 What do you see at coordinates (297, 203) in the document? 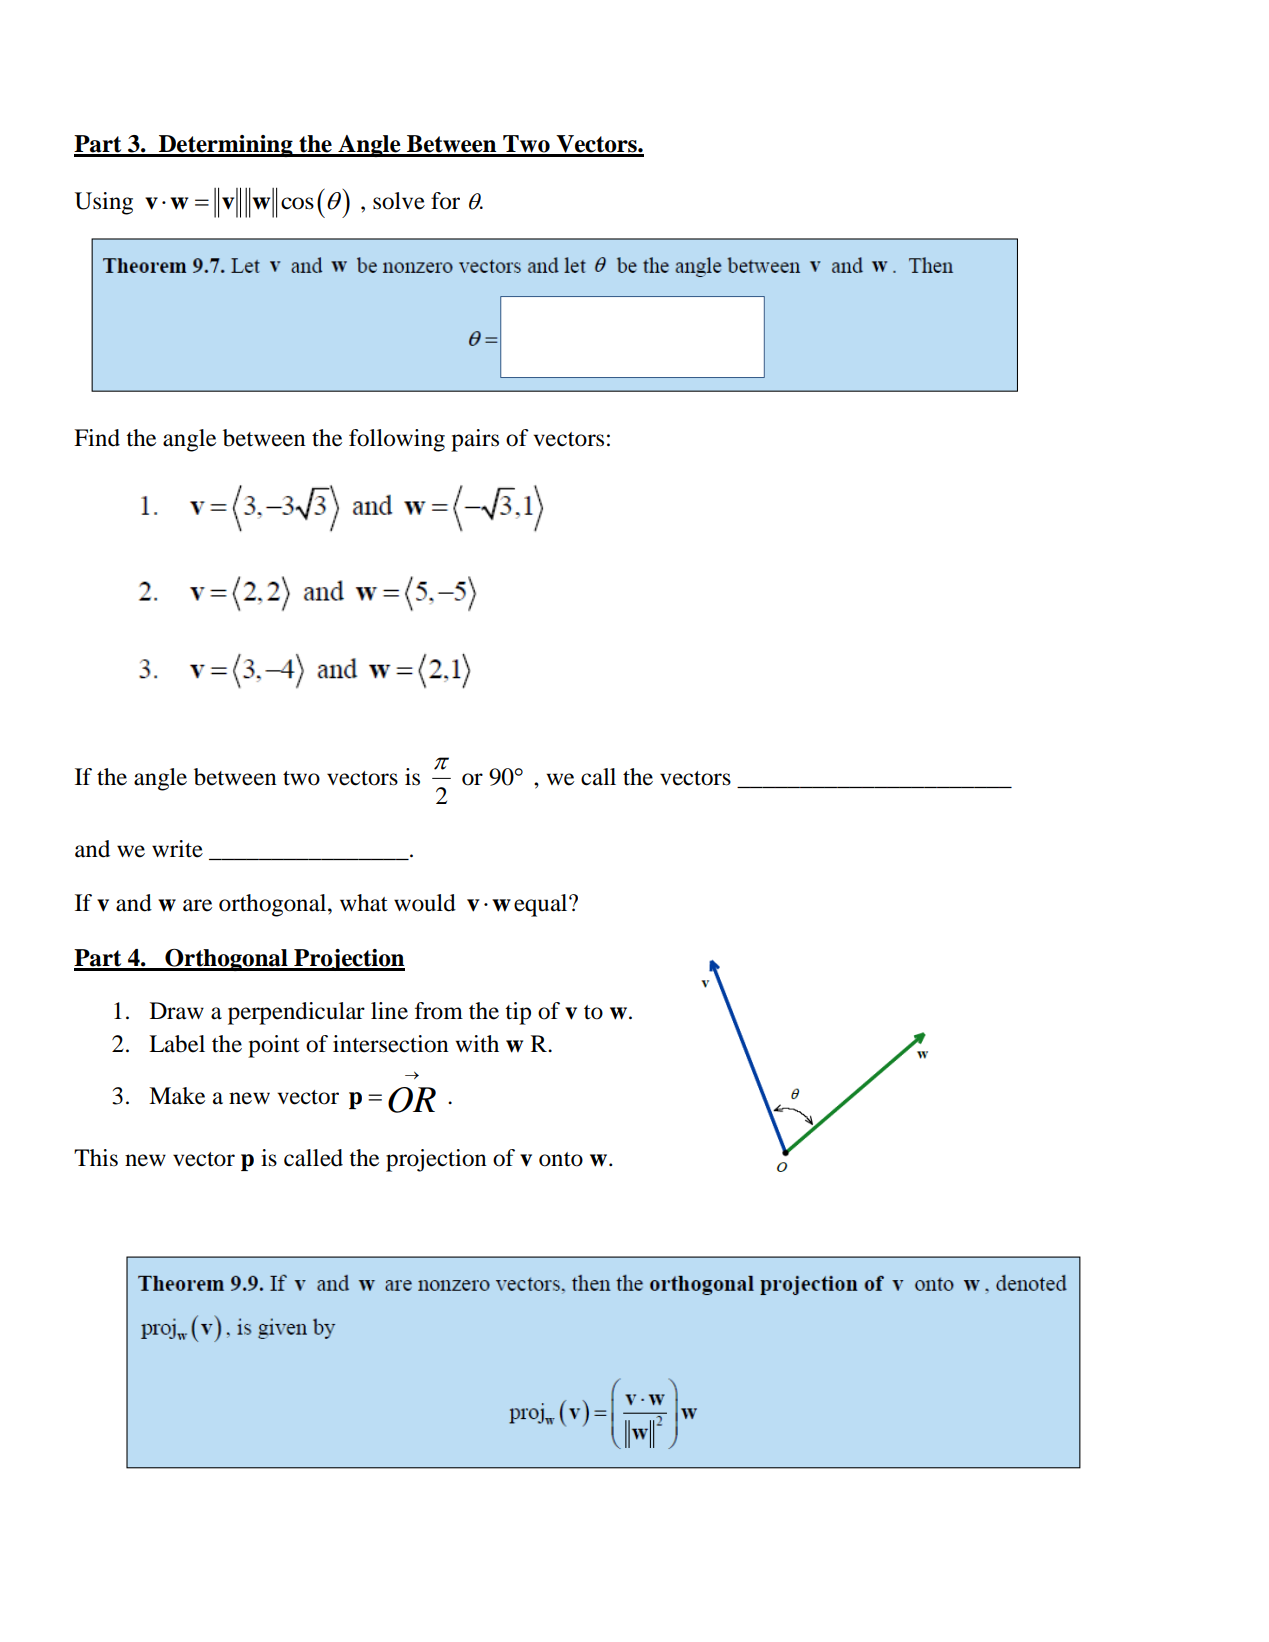
I see `cos` at bounding box center [297, 203].
